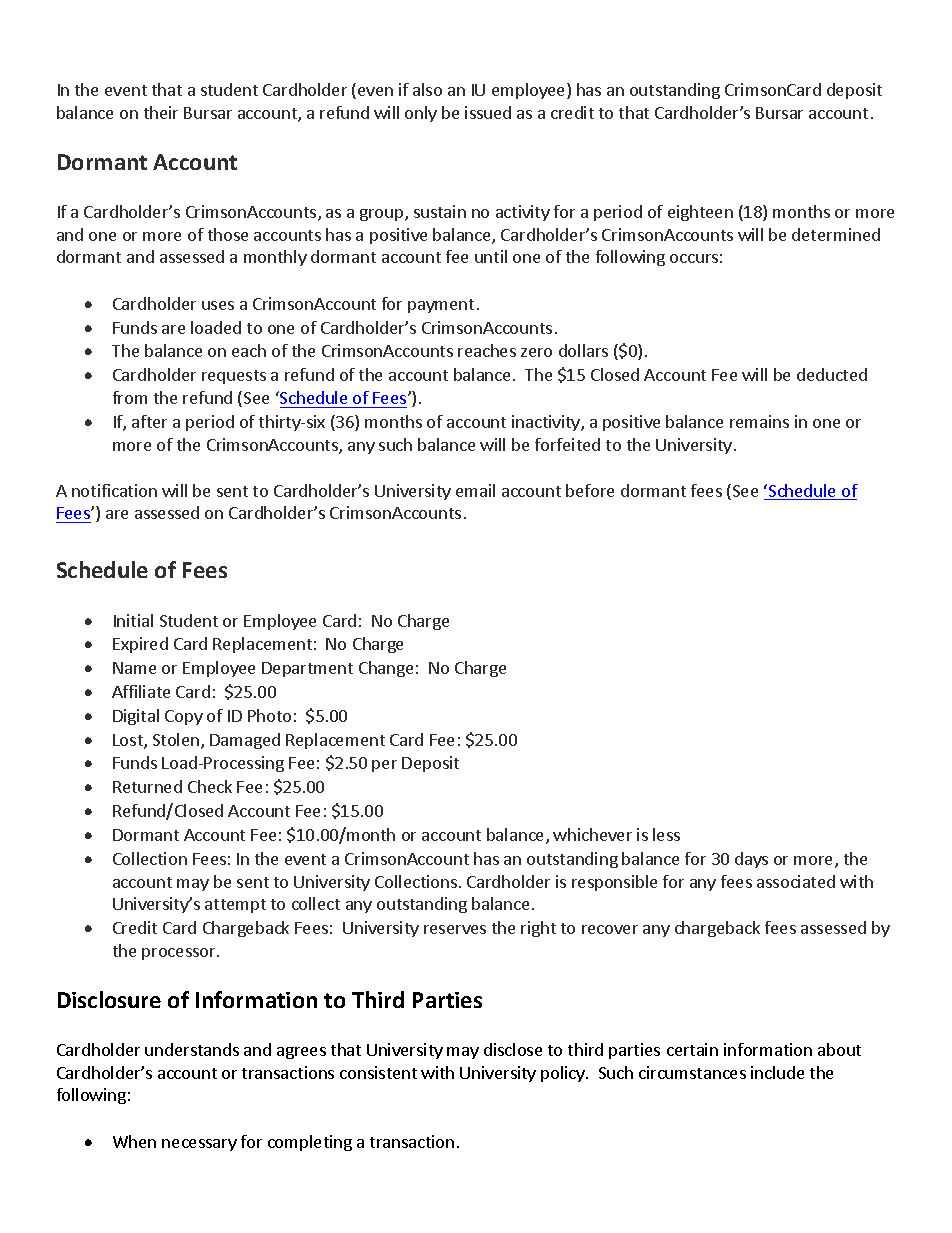  Describe the element at coordinates (199, 1145) in the screenshot. I see `necessary` at that location.
